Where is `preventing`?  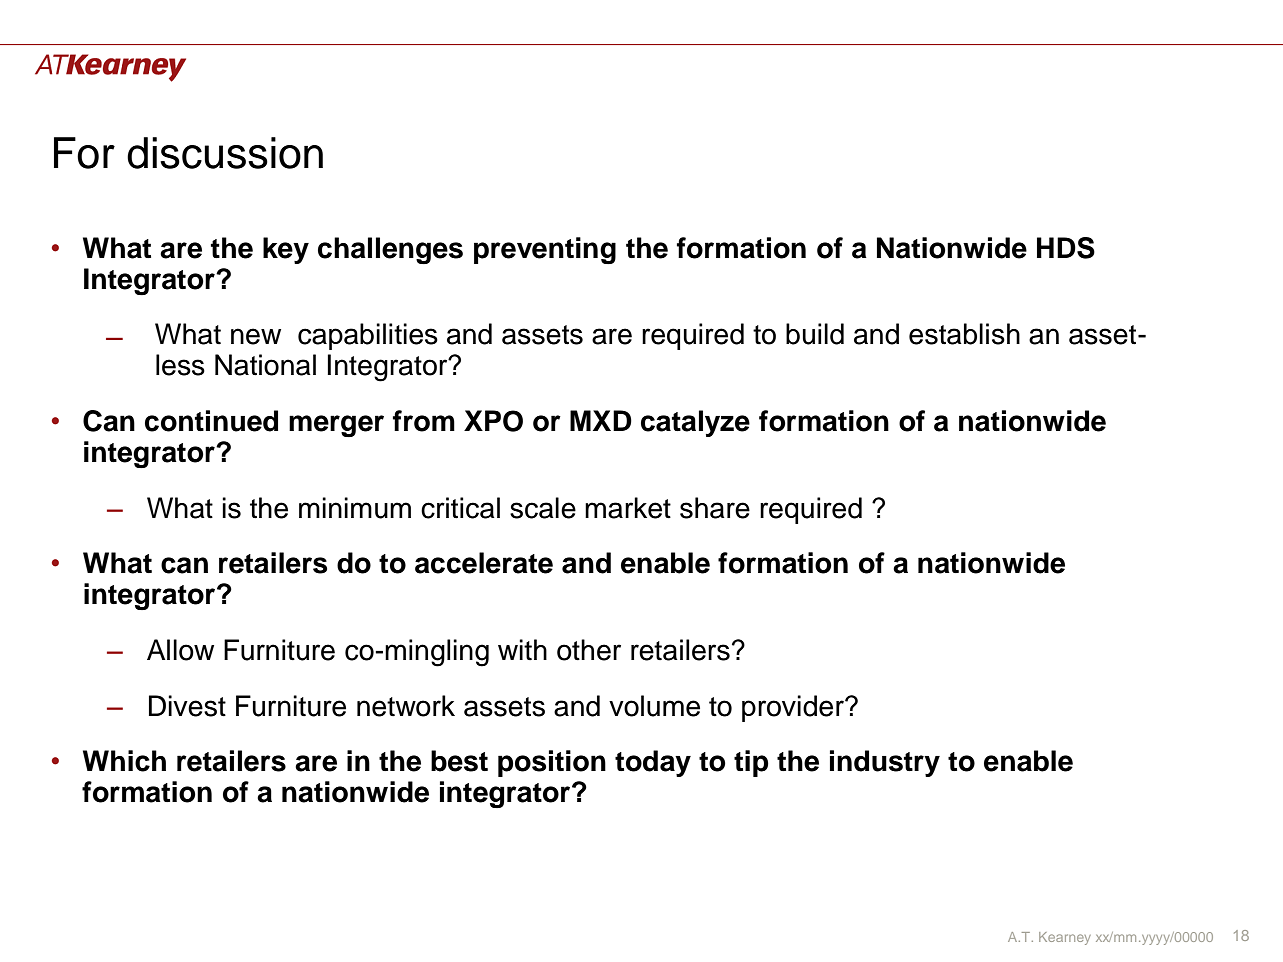 preventing is located at coordinates (545, 250).
